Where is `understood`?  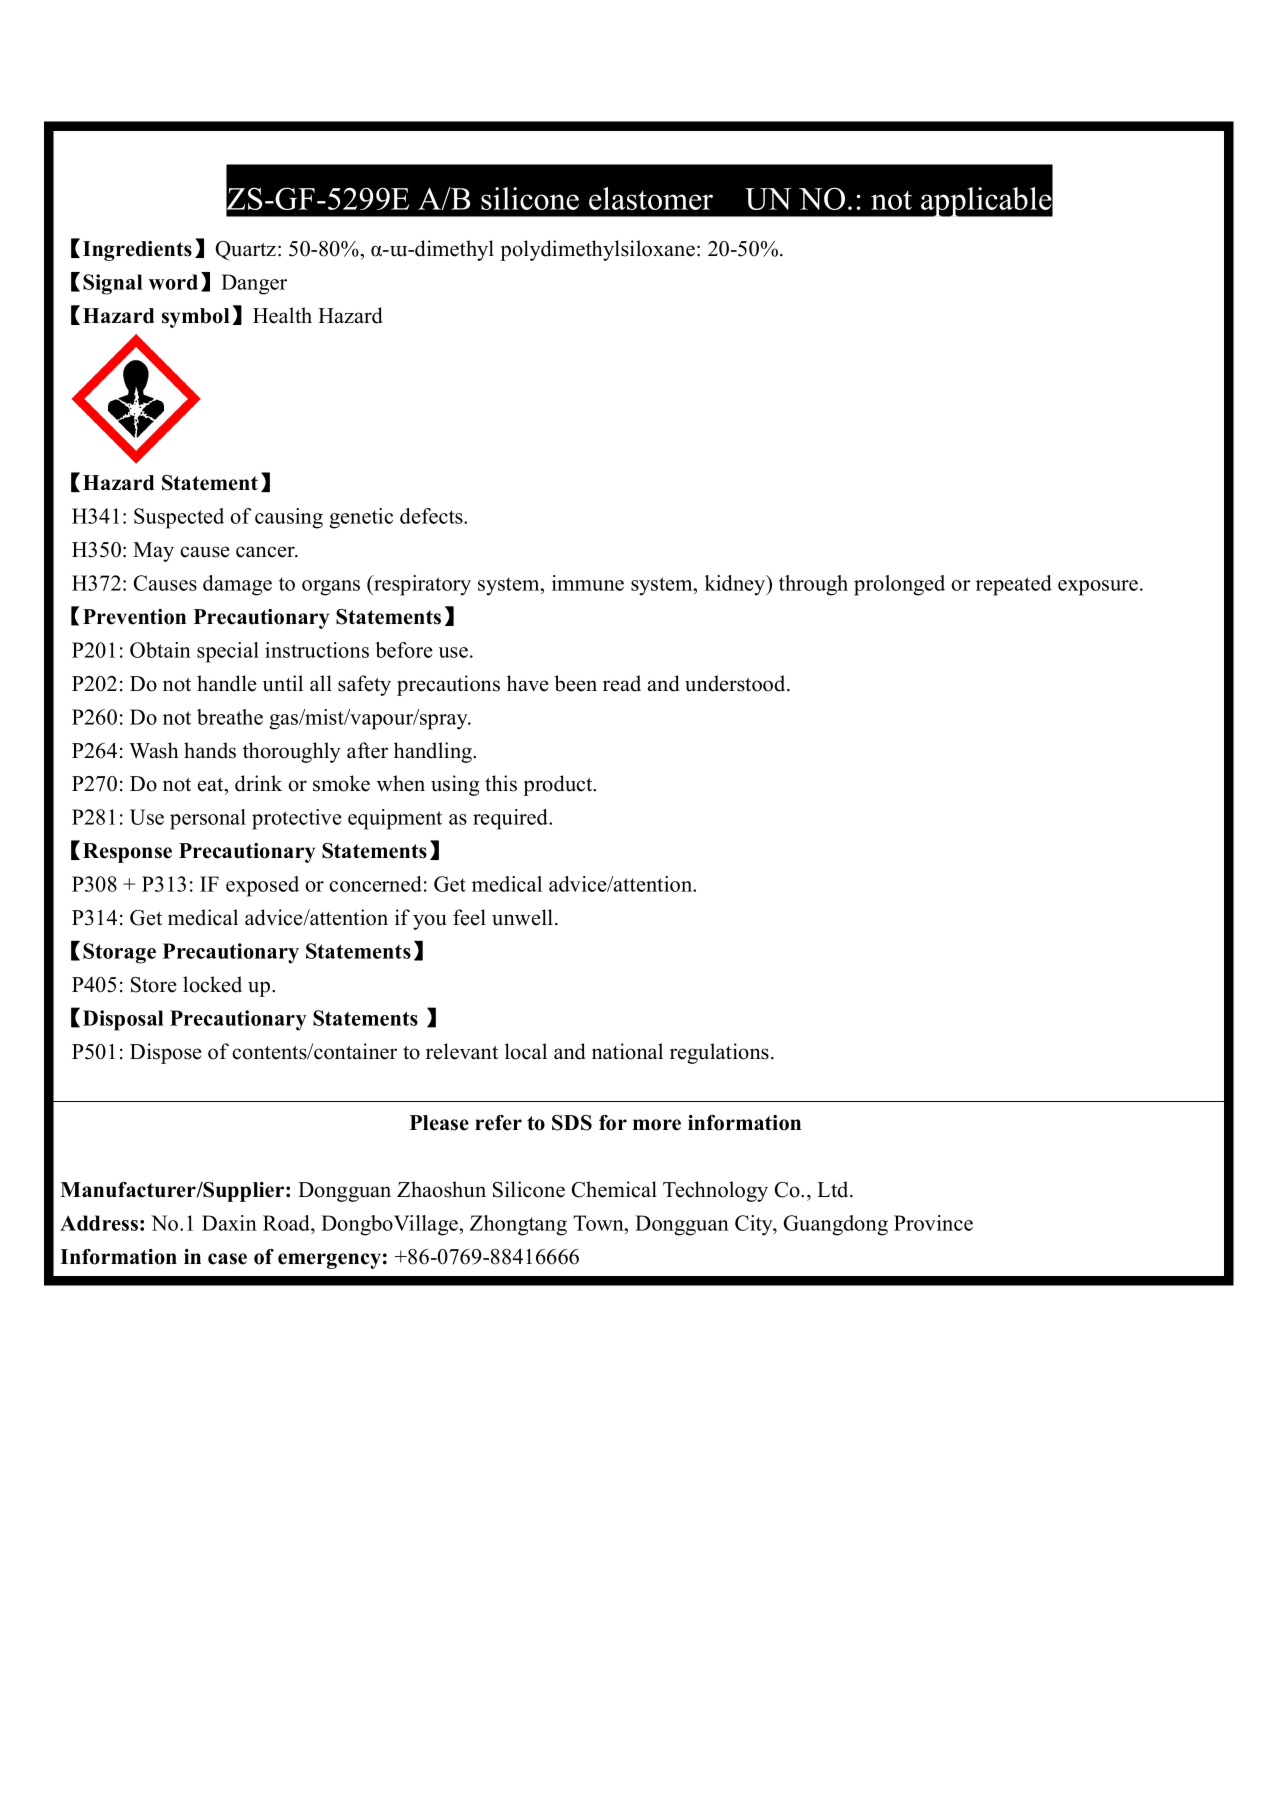 understood is located at coordinates (736, 683).
